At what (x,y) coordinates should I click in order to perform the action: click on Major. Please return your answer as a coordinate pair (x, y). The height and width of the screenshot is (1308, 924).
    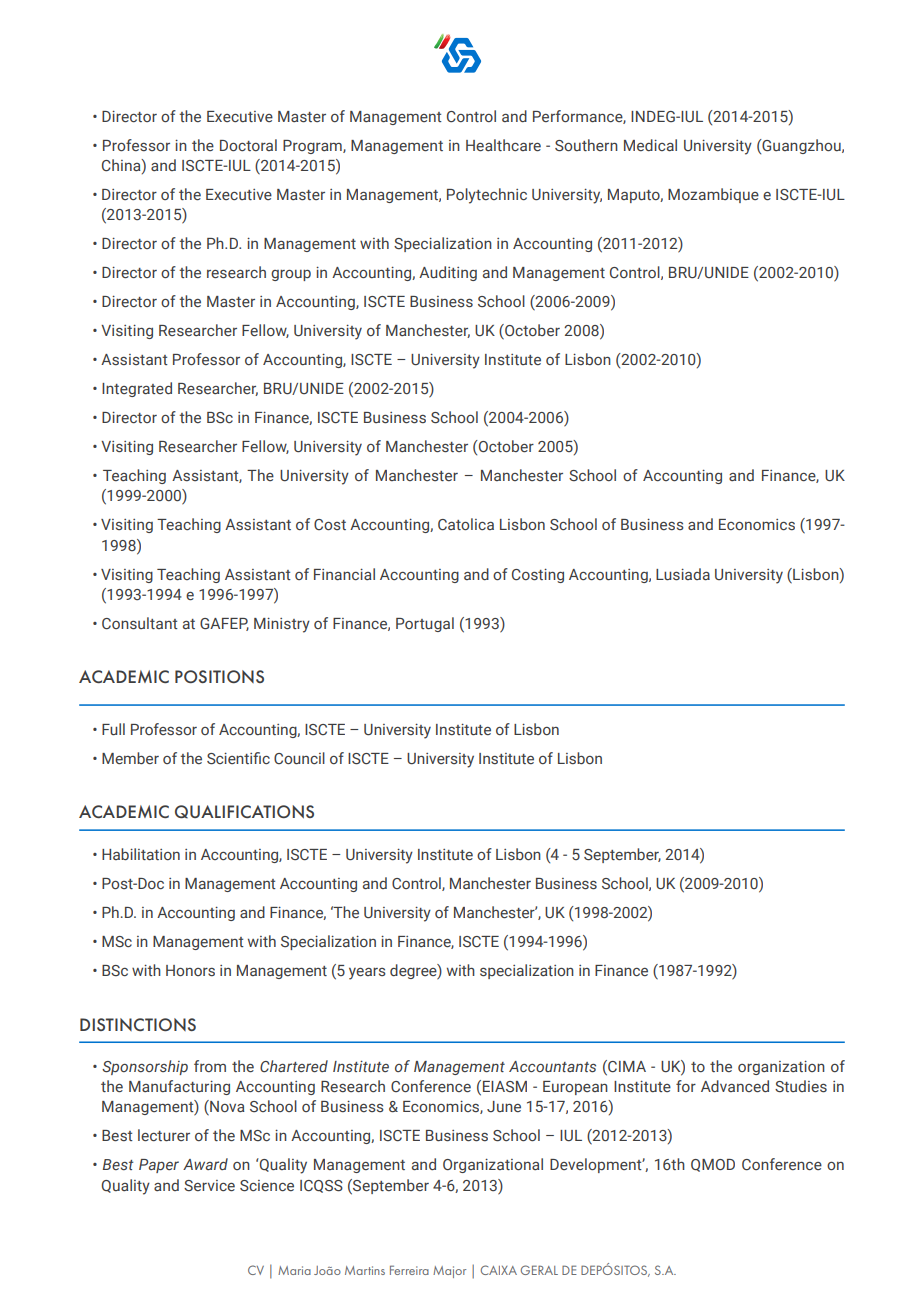
    Looking at the image, I should click on (449, 1272).
